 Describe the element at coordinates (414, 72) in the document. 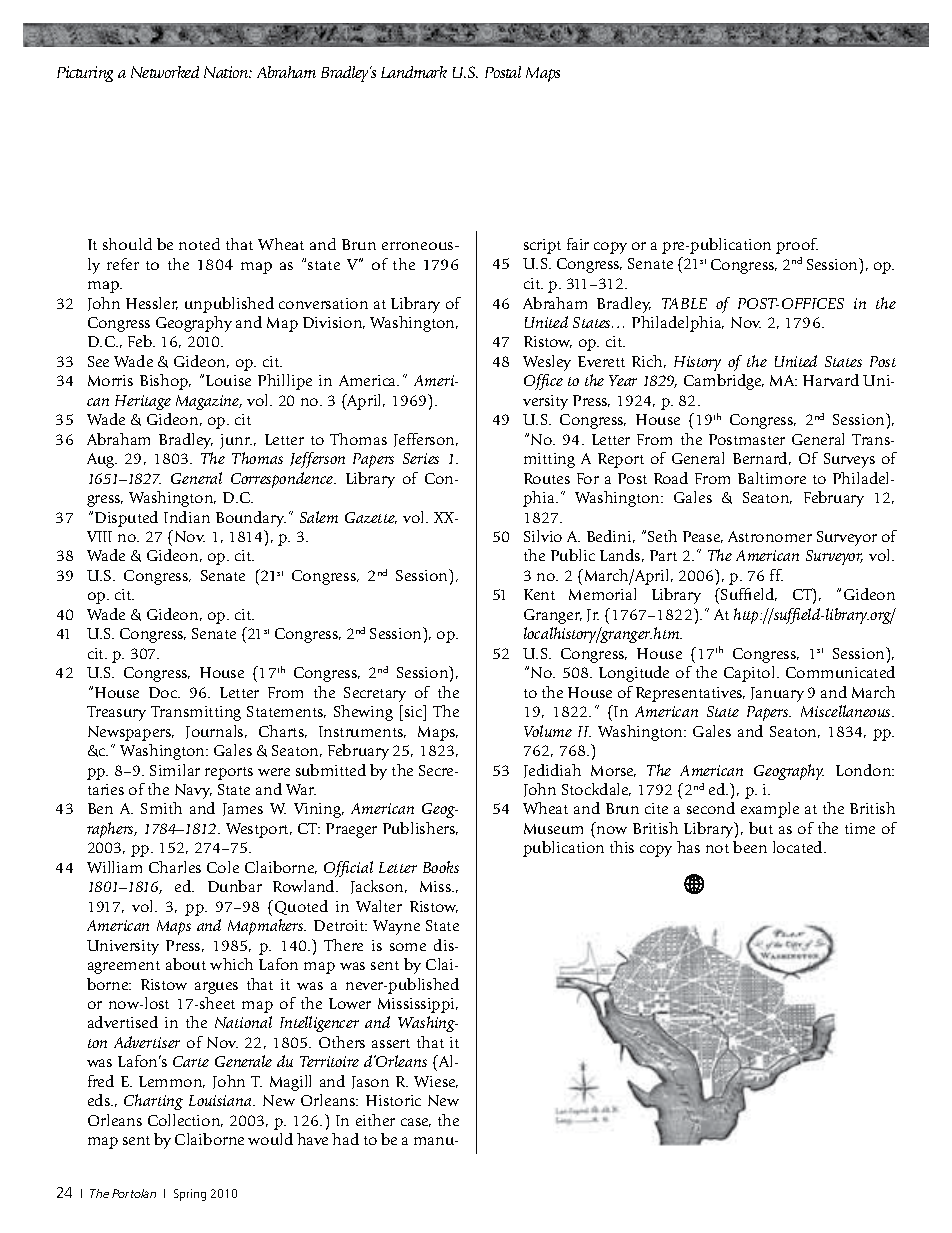

I see `Landmark` at that location.
